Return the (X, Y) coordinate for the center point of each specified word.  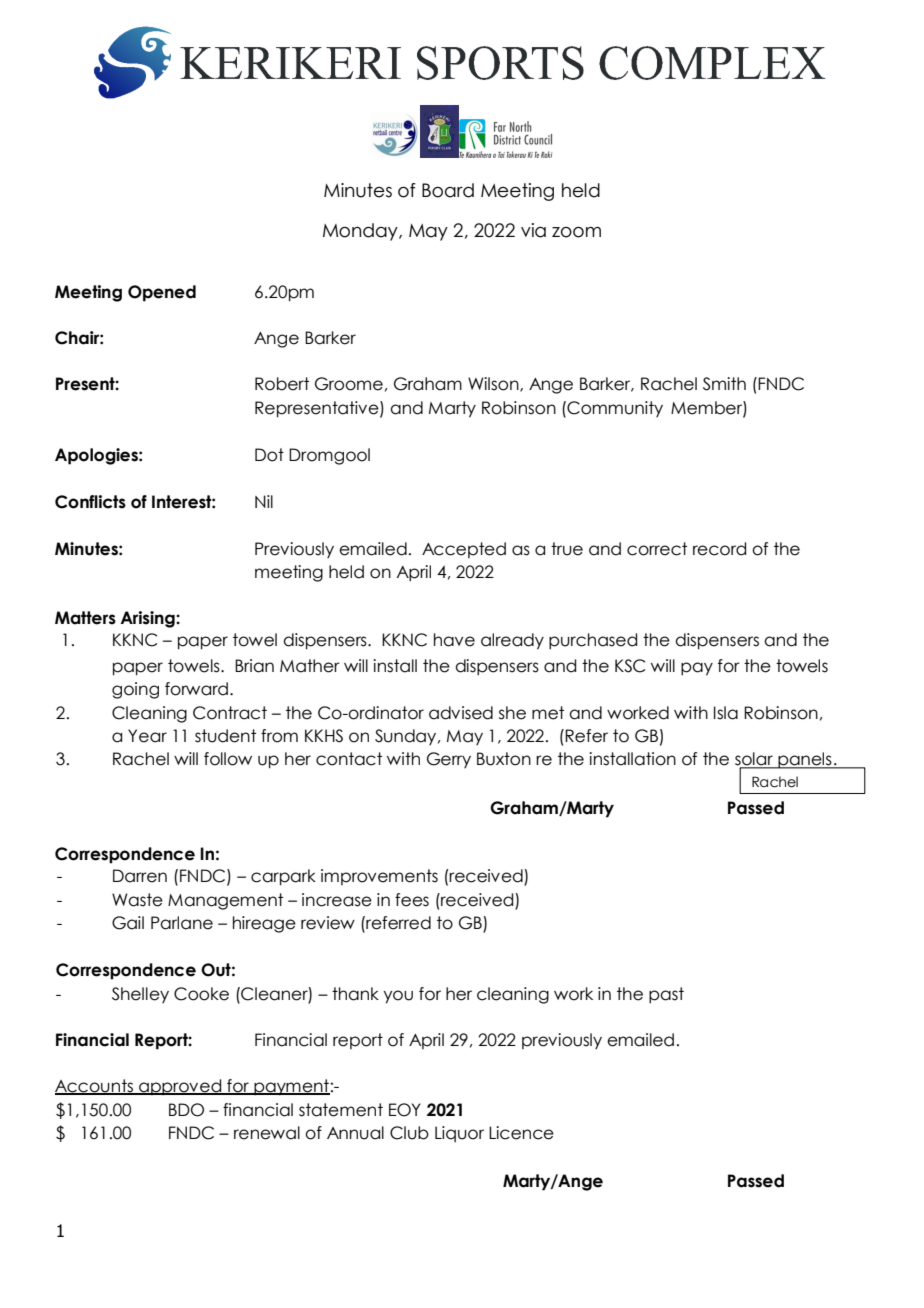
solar (755, 760)
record (719, 549)
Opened (162, 293)
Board (448, 190)
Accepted (464, 550)
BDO (186, 1110)
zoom (576, 232)
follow (228, 759)
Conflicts (90, 502)
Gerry (449, 760)
